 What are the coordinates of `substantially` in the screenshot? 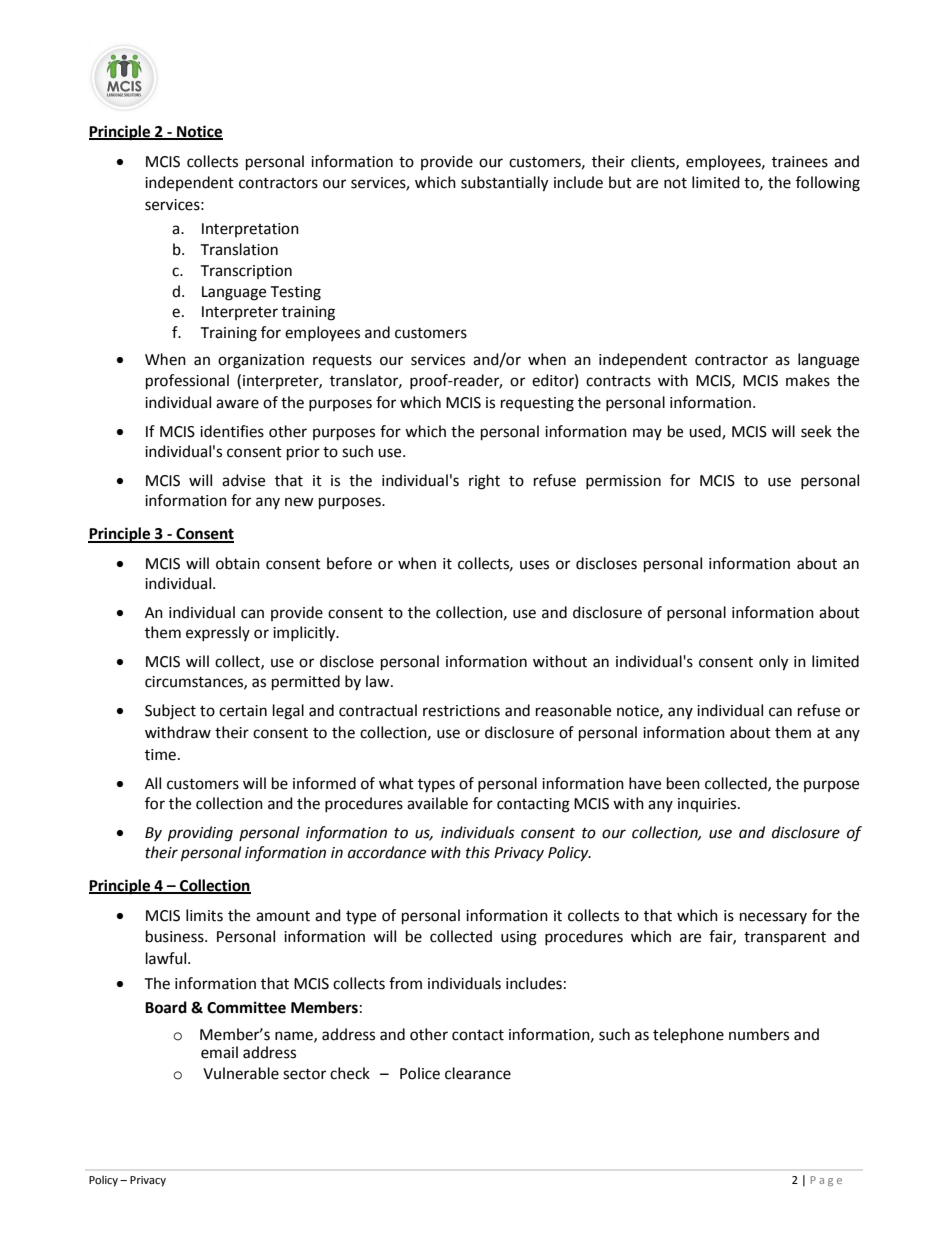 It's located at (504, 184).
